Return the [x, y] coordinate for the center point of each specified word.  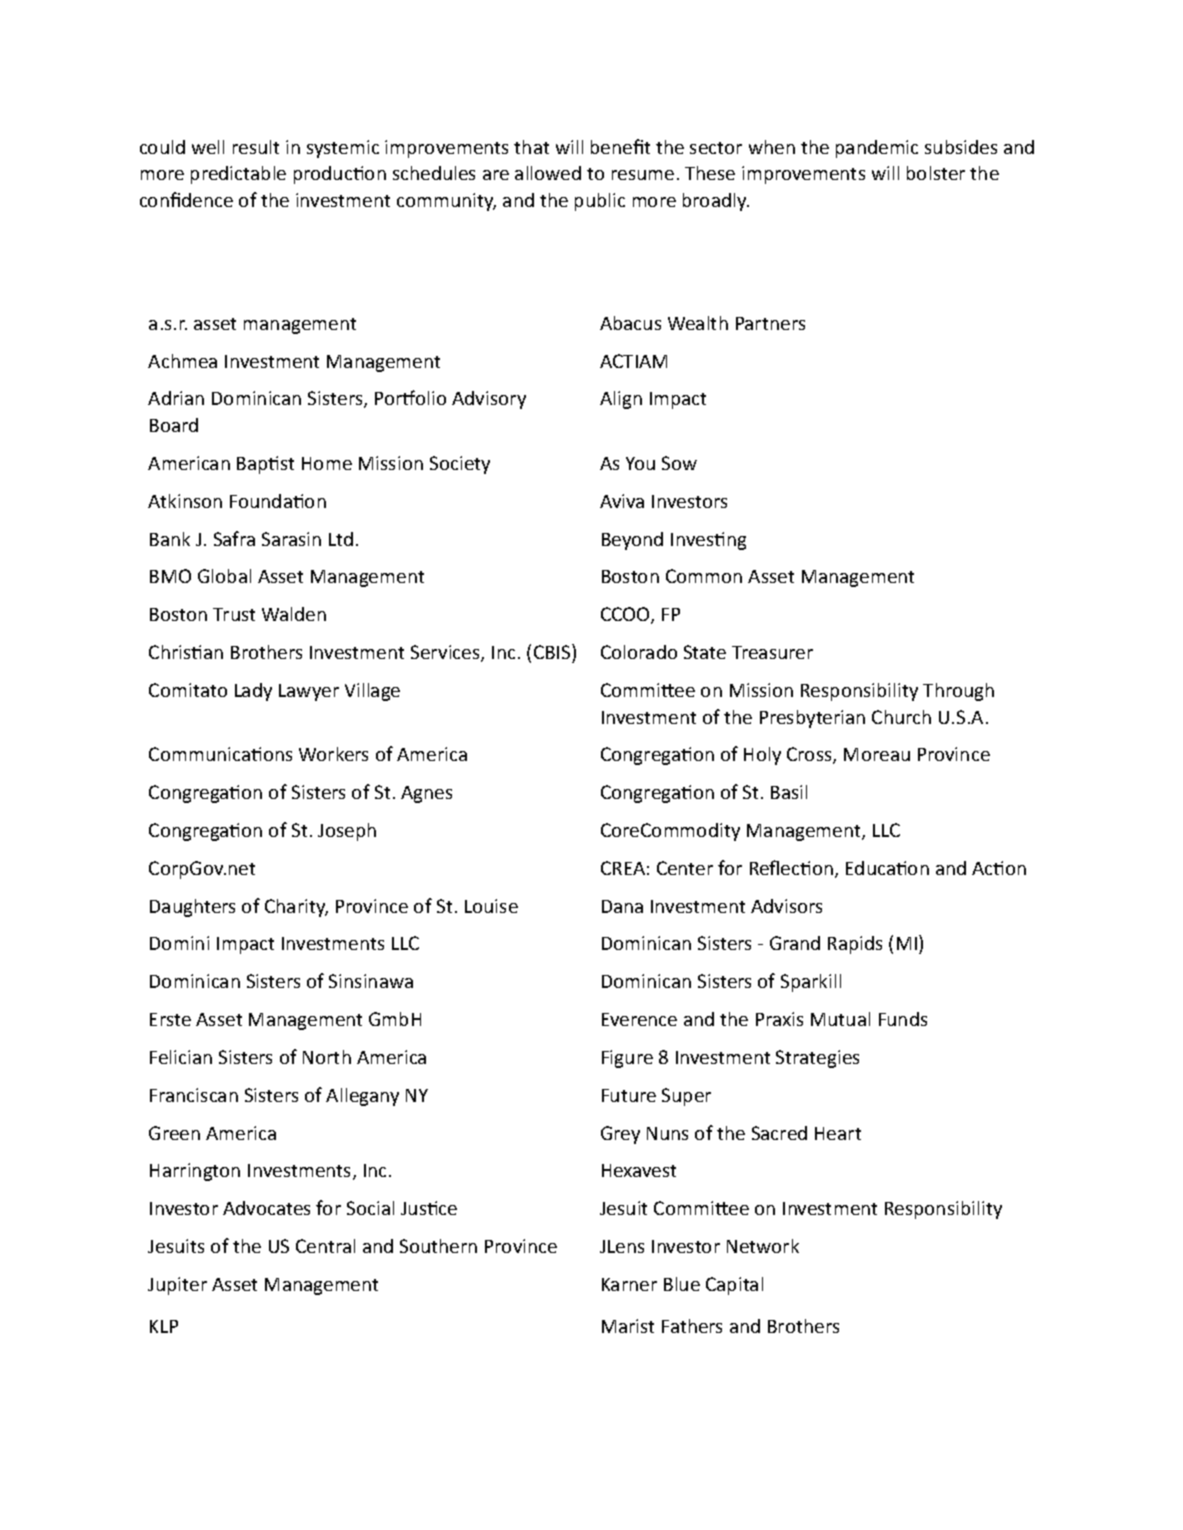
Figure [627, 1059]
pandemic [877, 149]
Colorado [639, 652]
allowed [548, 173]
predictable [238, 175]
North [327, 1057]
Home [327, 463]
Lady [253, 692]
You [640, 463]
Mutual [840, 1019]
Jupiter [177, 1286]
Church [901, 717]
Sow [679, 463]
